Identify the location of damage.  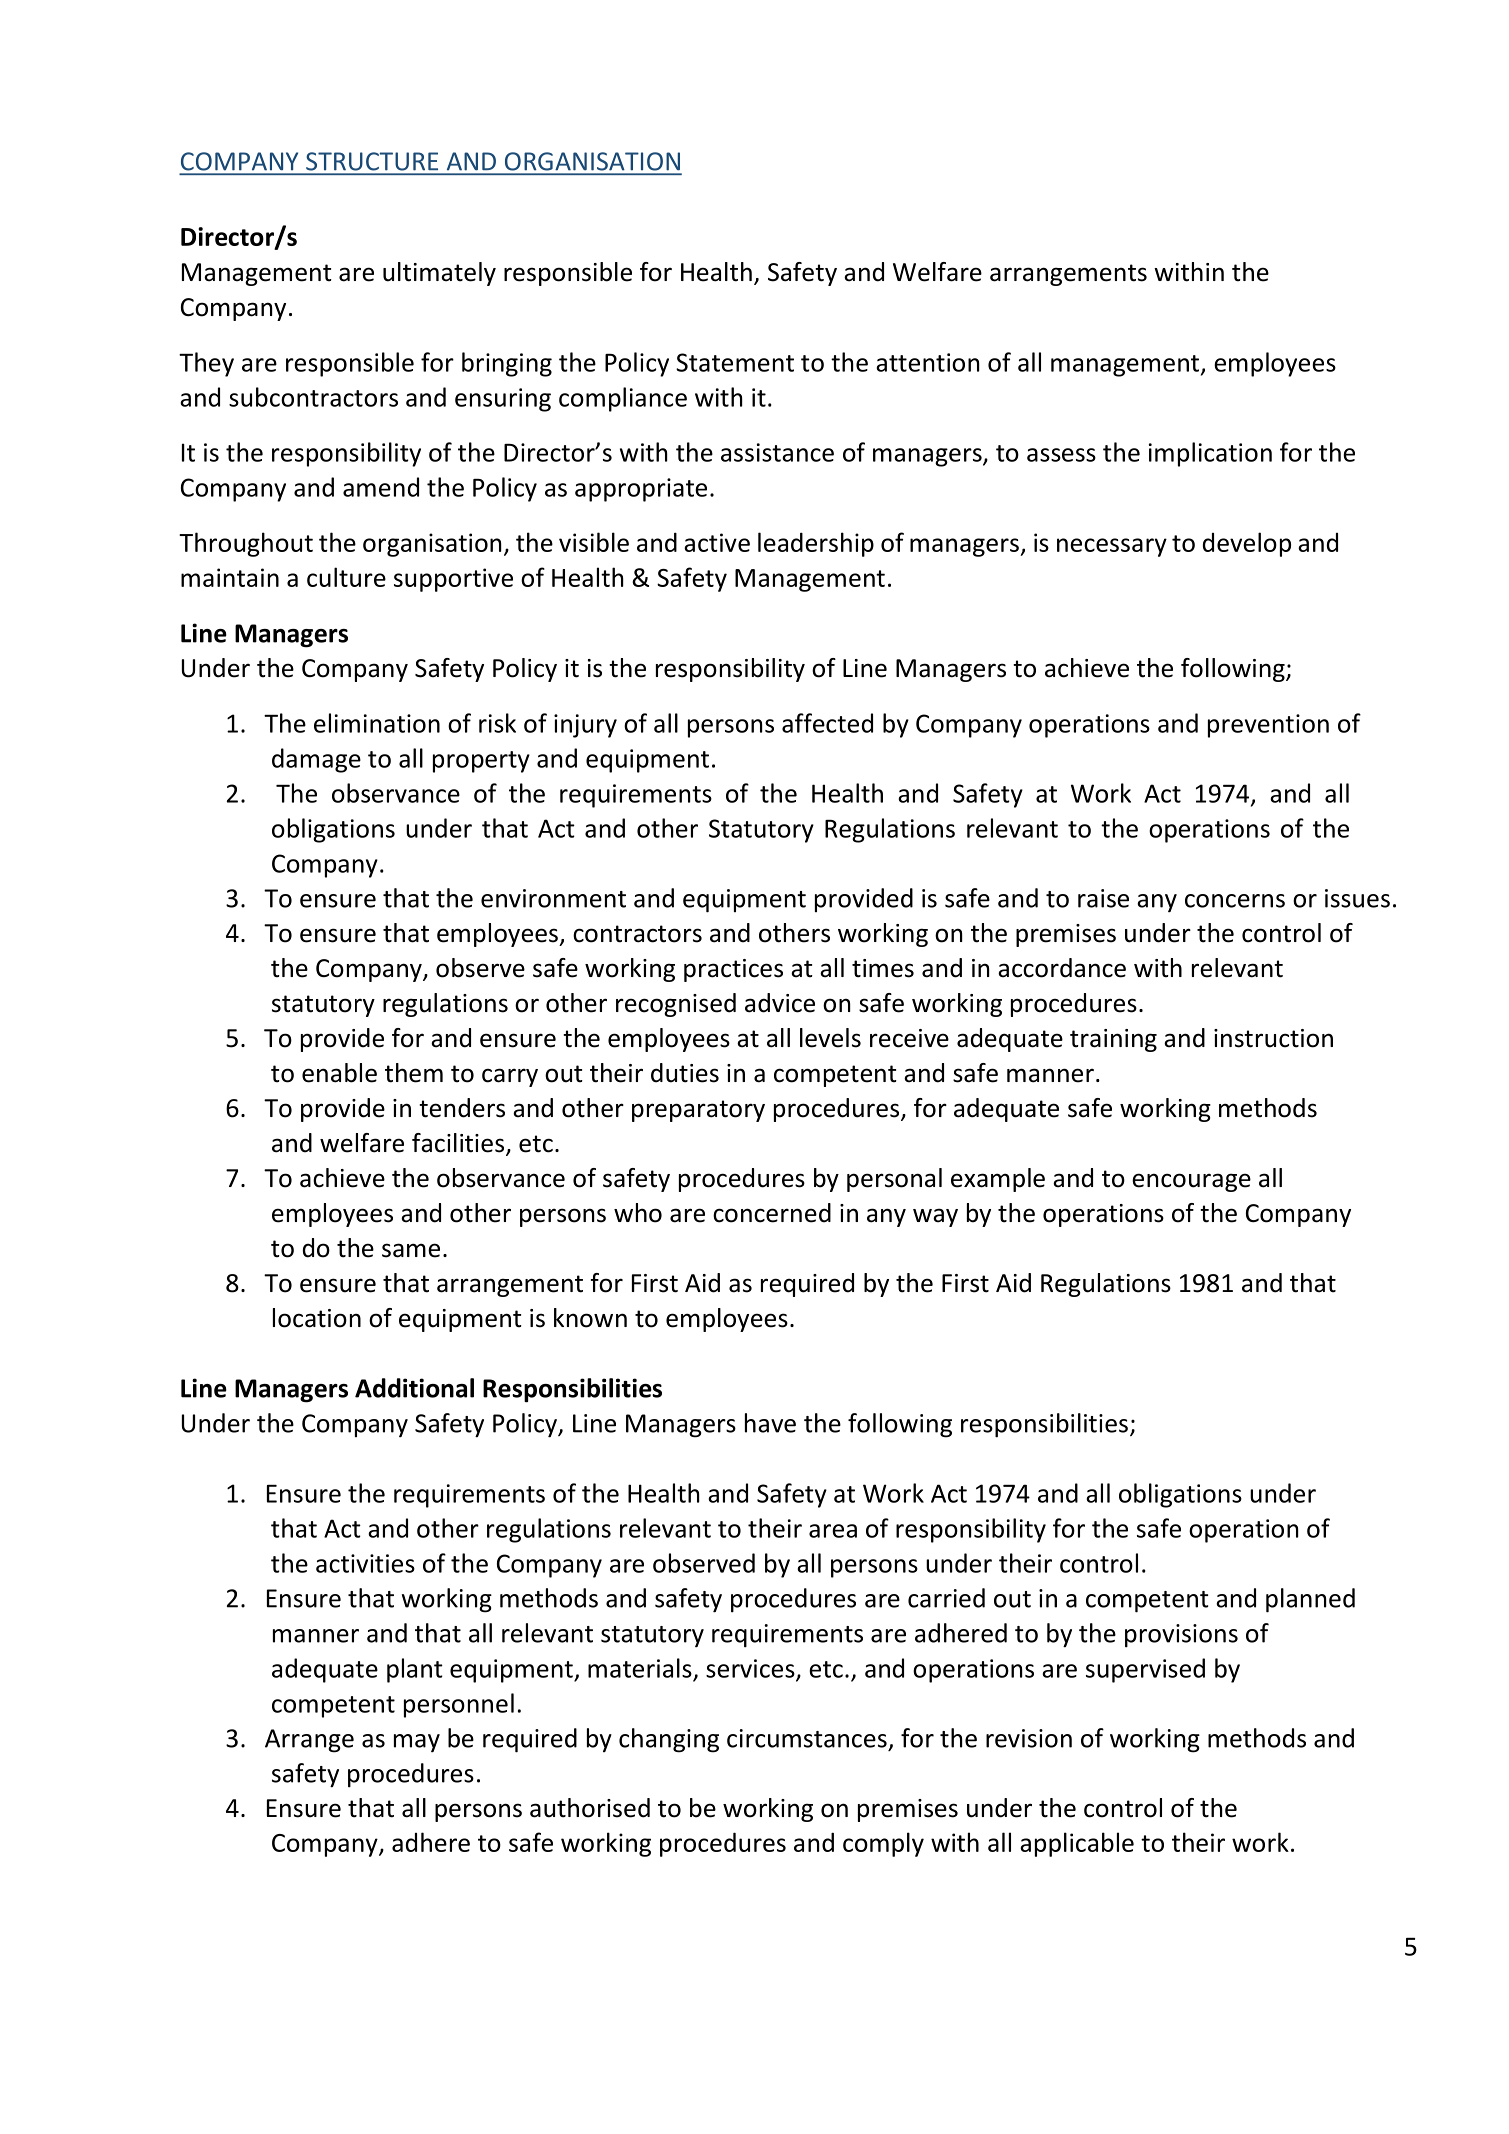
(316, 760).
